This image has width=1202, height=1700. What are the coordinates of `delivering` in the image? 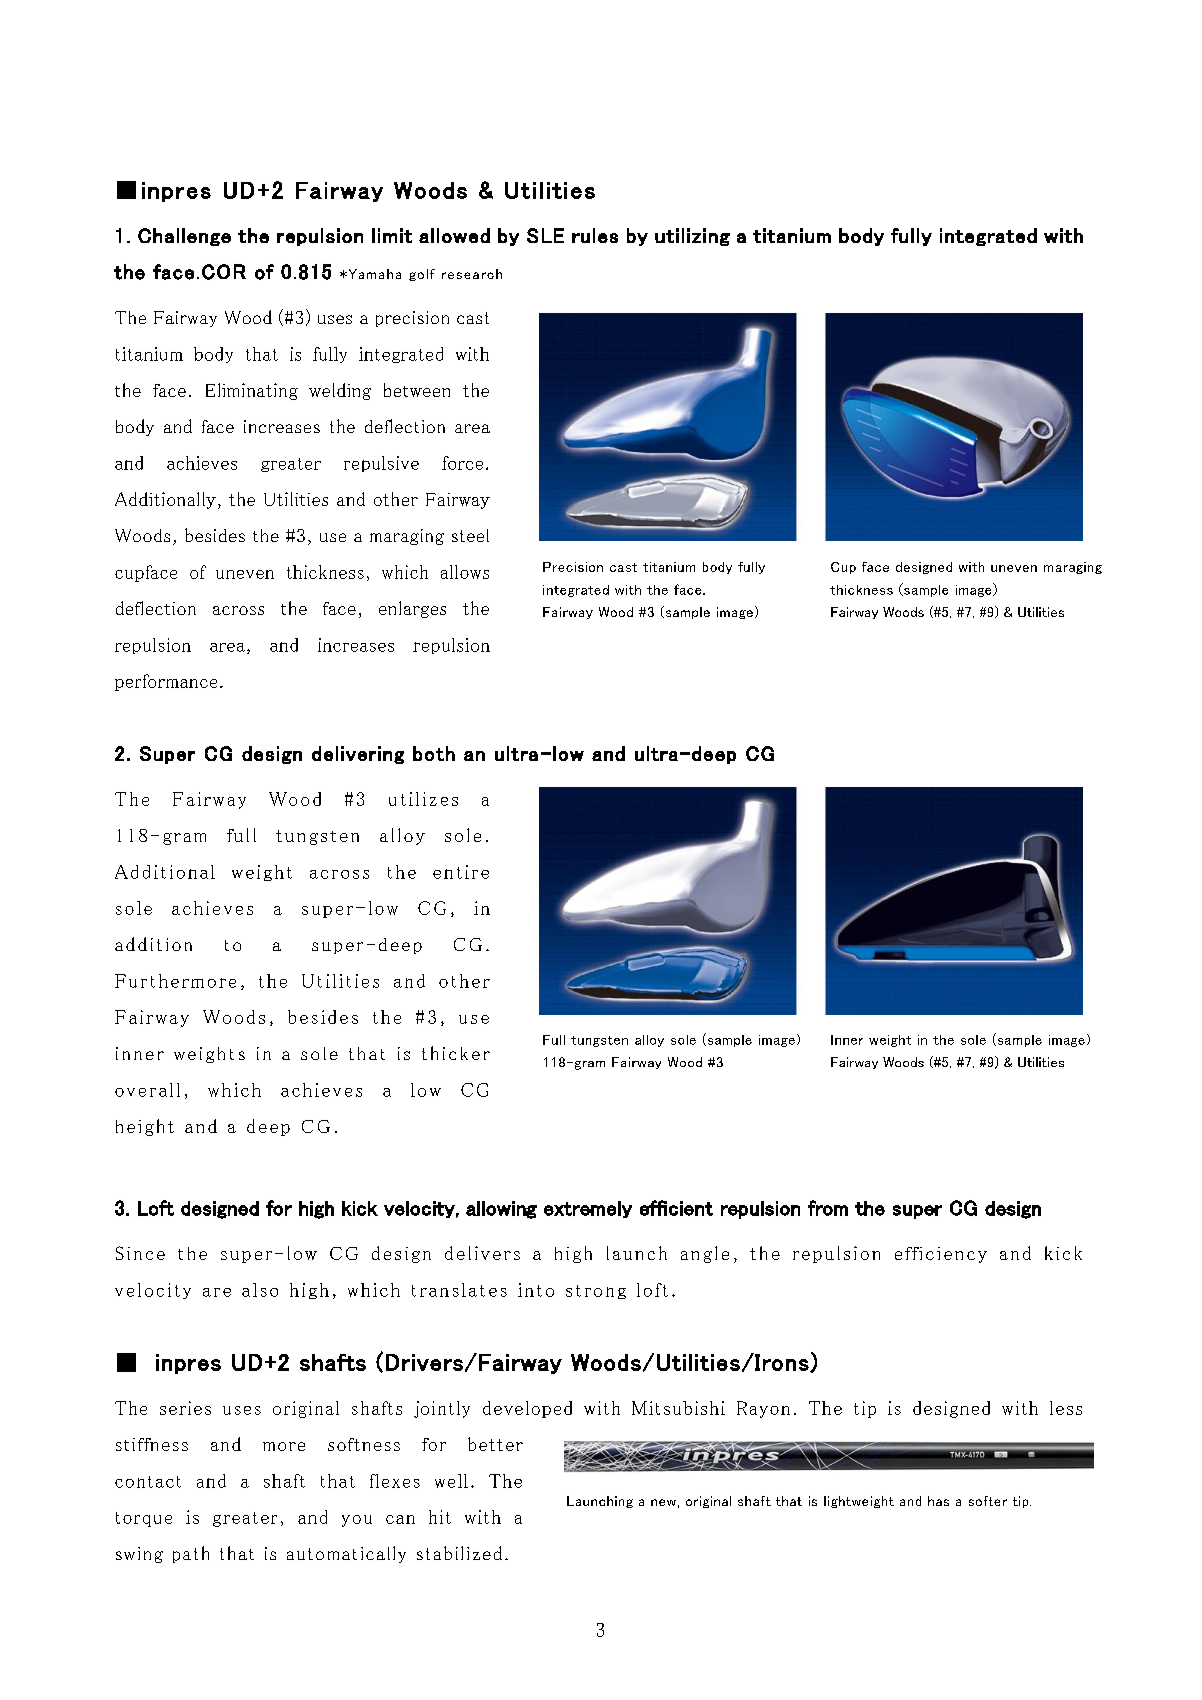 It's located at (358, 755).
